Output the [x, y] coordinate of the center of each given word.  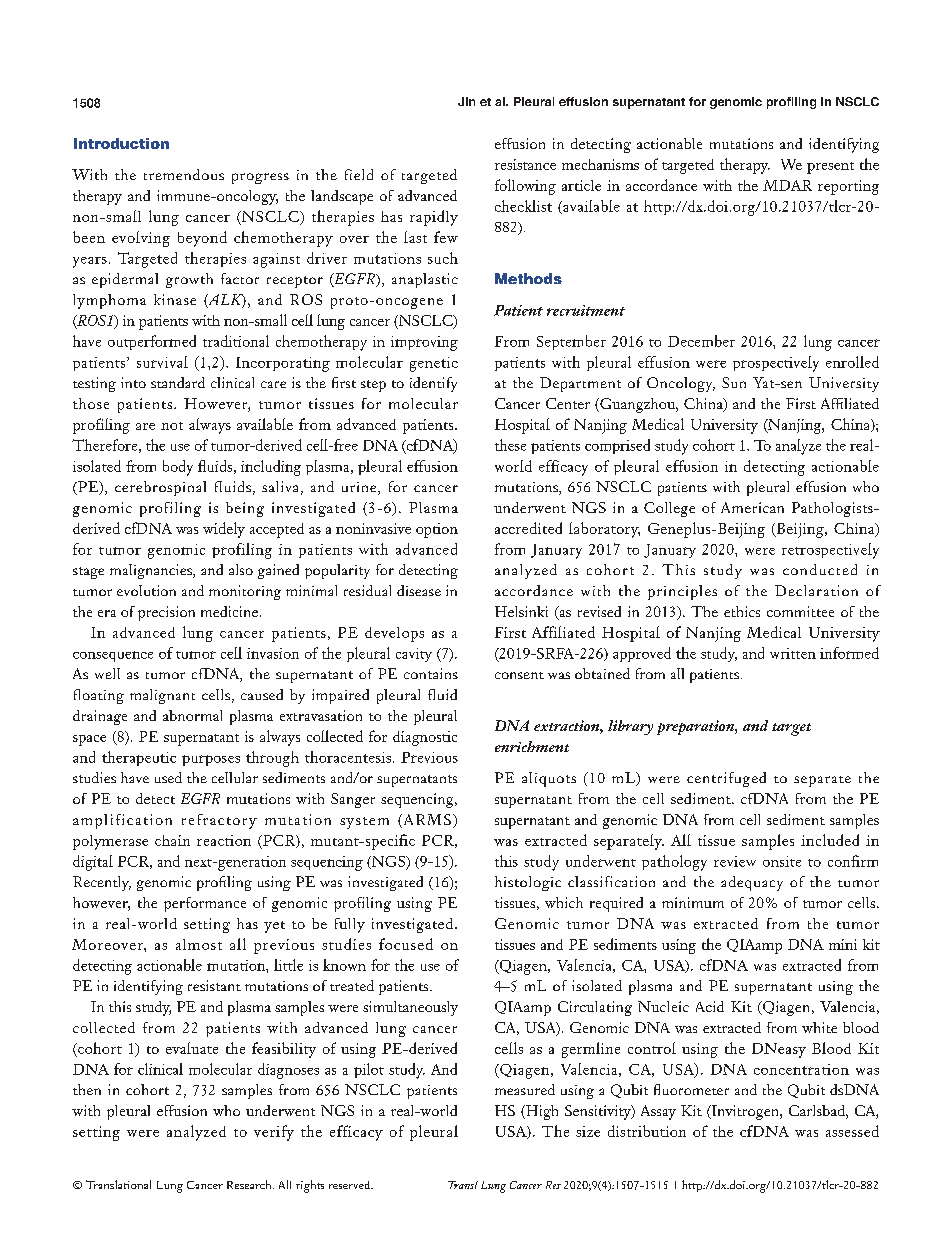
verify [274, 1133]
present [830, 168]
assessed [852, 1131]
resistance [525, 164]
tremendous [184, 174]
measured [525, 1089]
